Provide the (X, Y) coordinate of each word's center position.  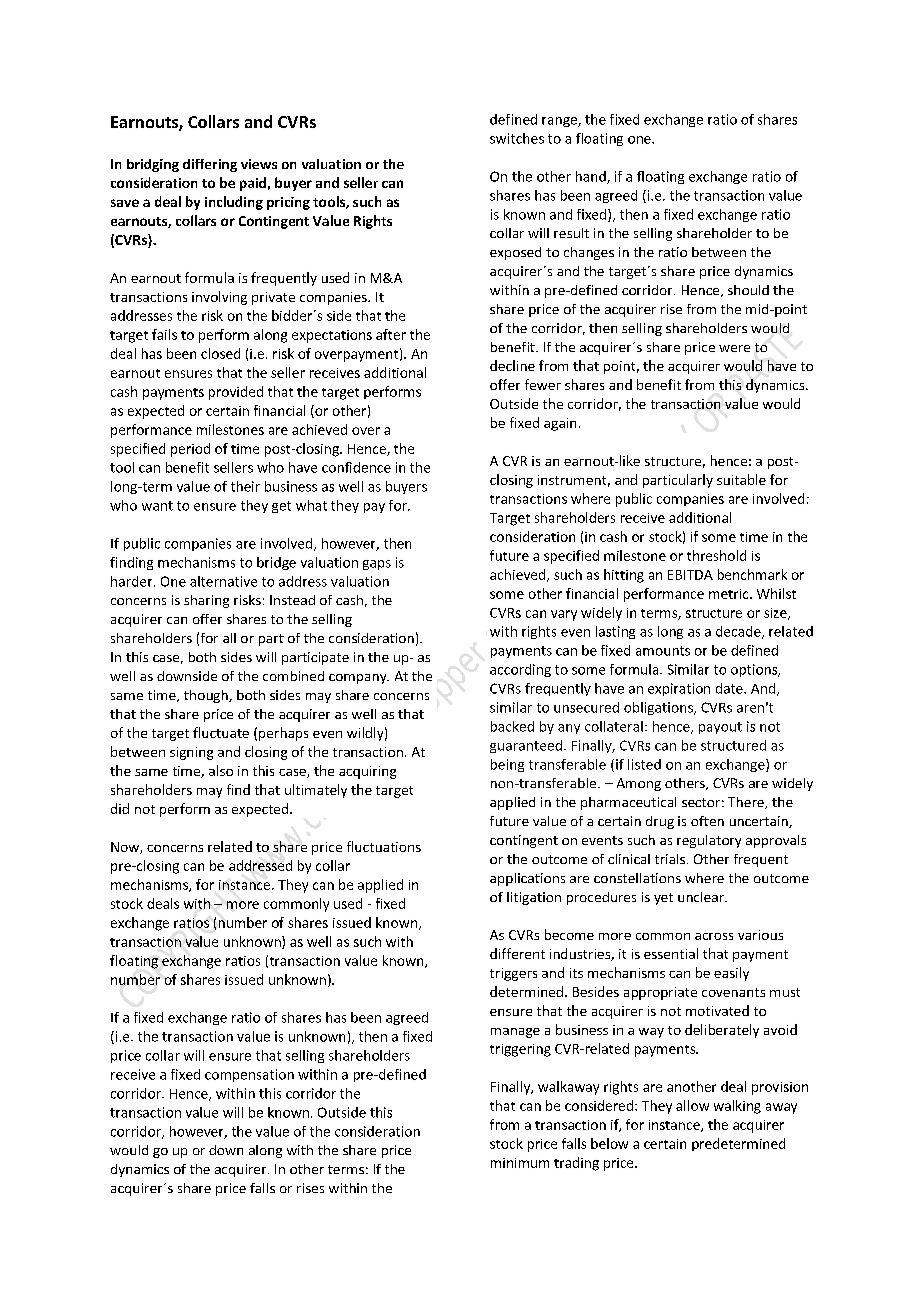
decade (739, 632)
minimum (520, 1163)
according (520, 670)
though (207, 696)
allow (692, 1105)
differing (210, 165)
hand (592, 177)
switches (517, 138)
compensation (249, 1075)
